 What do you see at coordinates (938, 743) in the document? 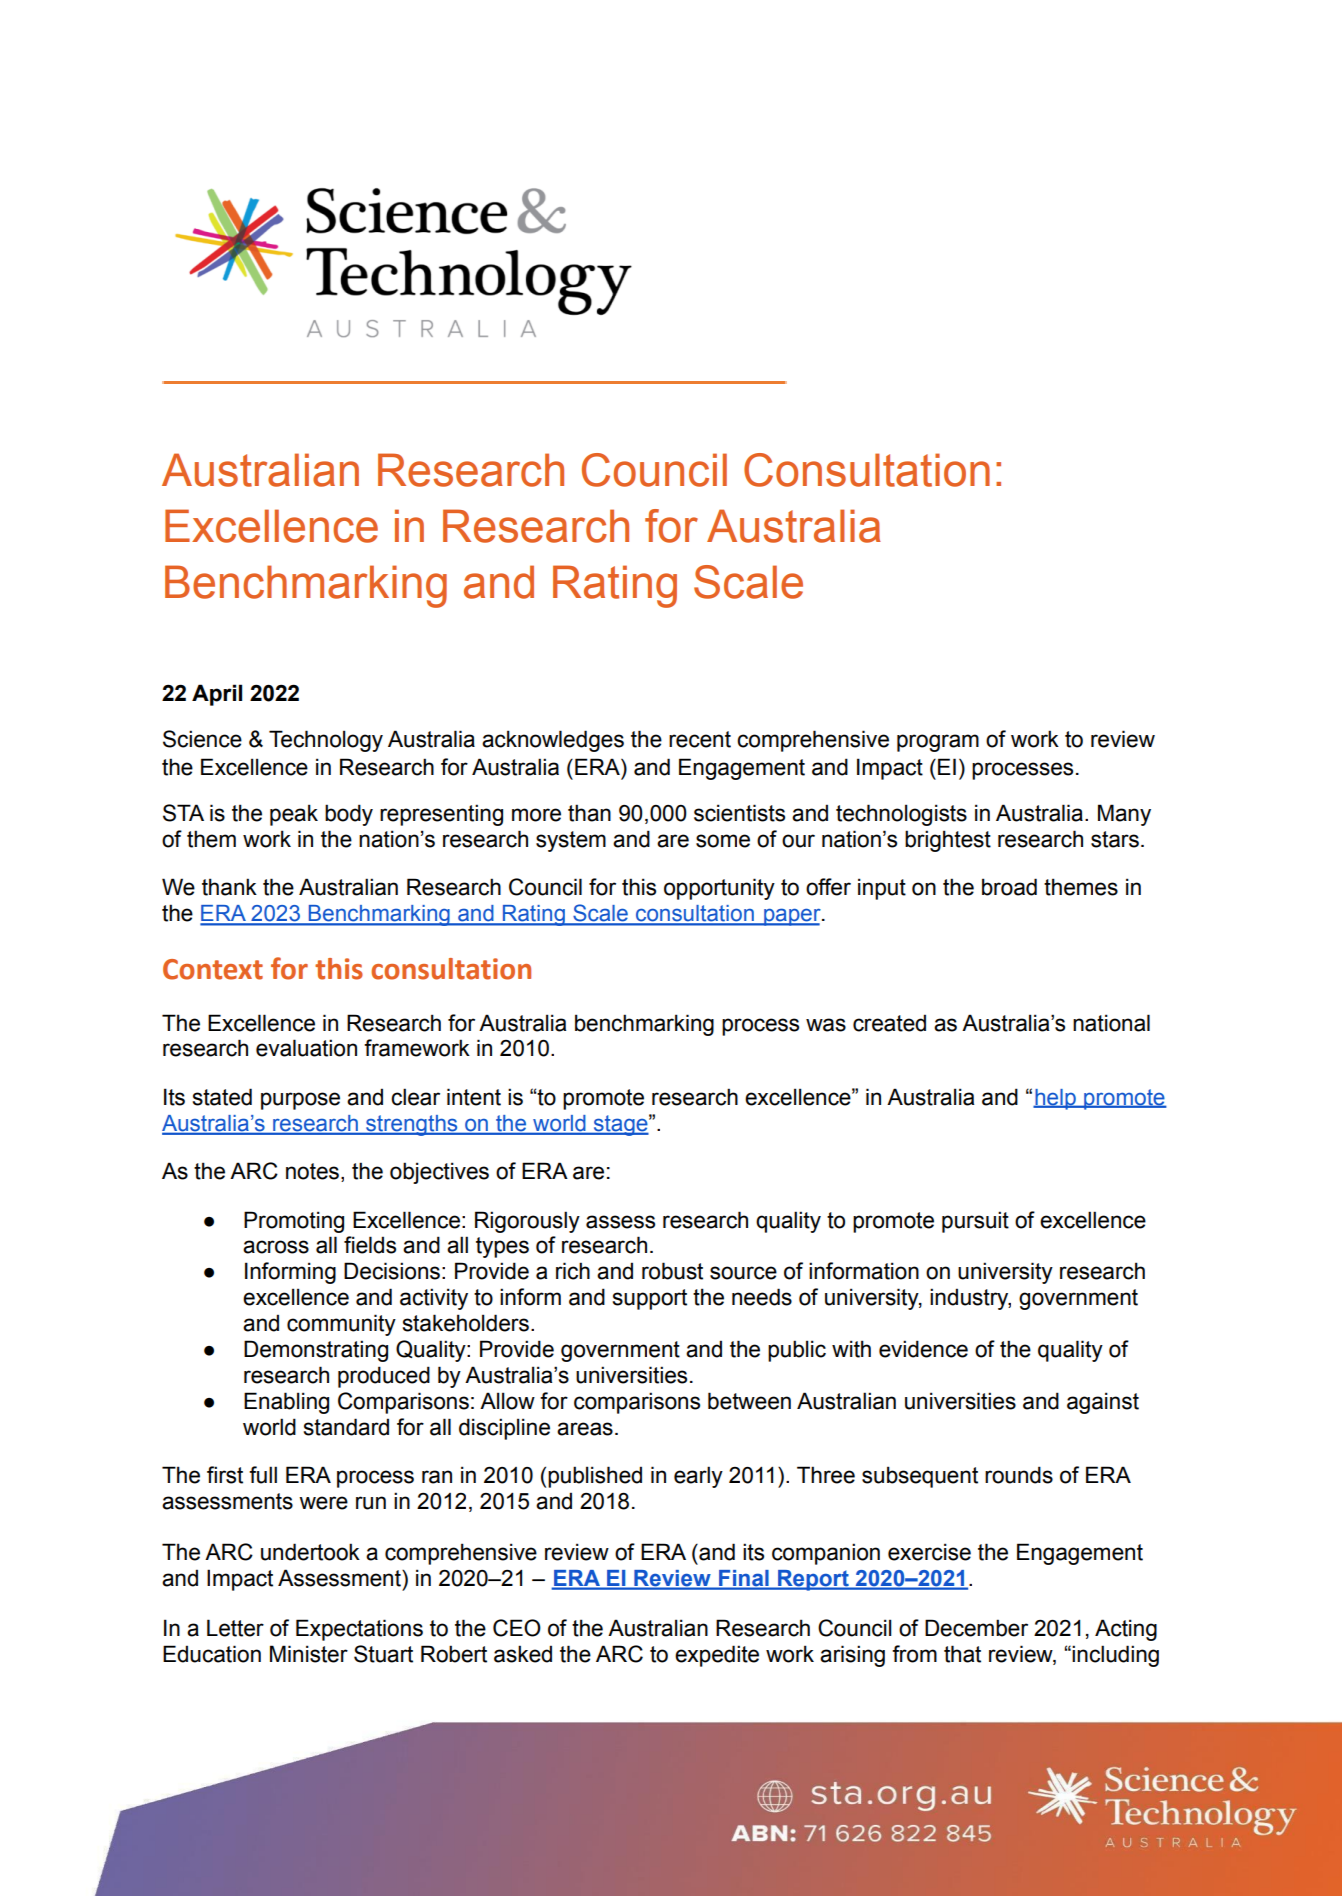
I see `program` at bounding box center [938, 743].
